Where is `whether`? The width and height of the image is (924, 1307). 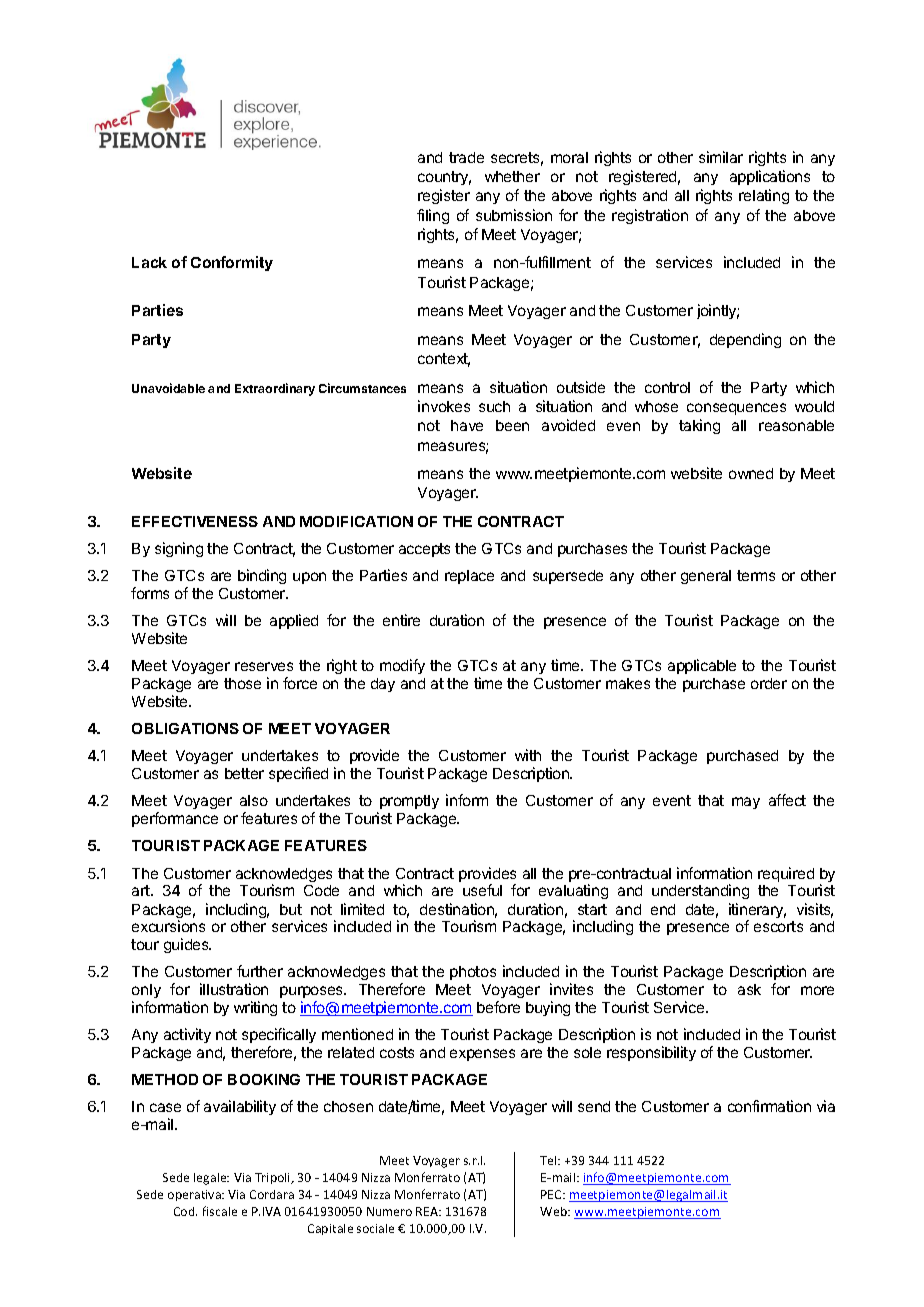 whether is located at coordinates (512, 176).
